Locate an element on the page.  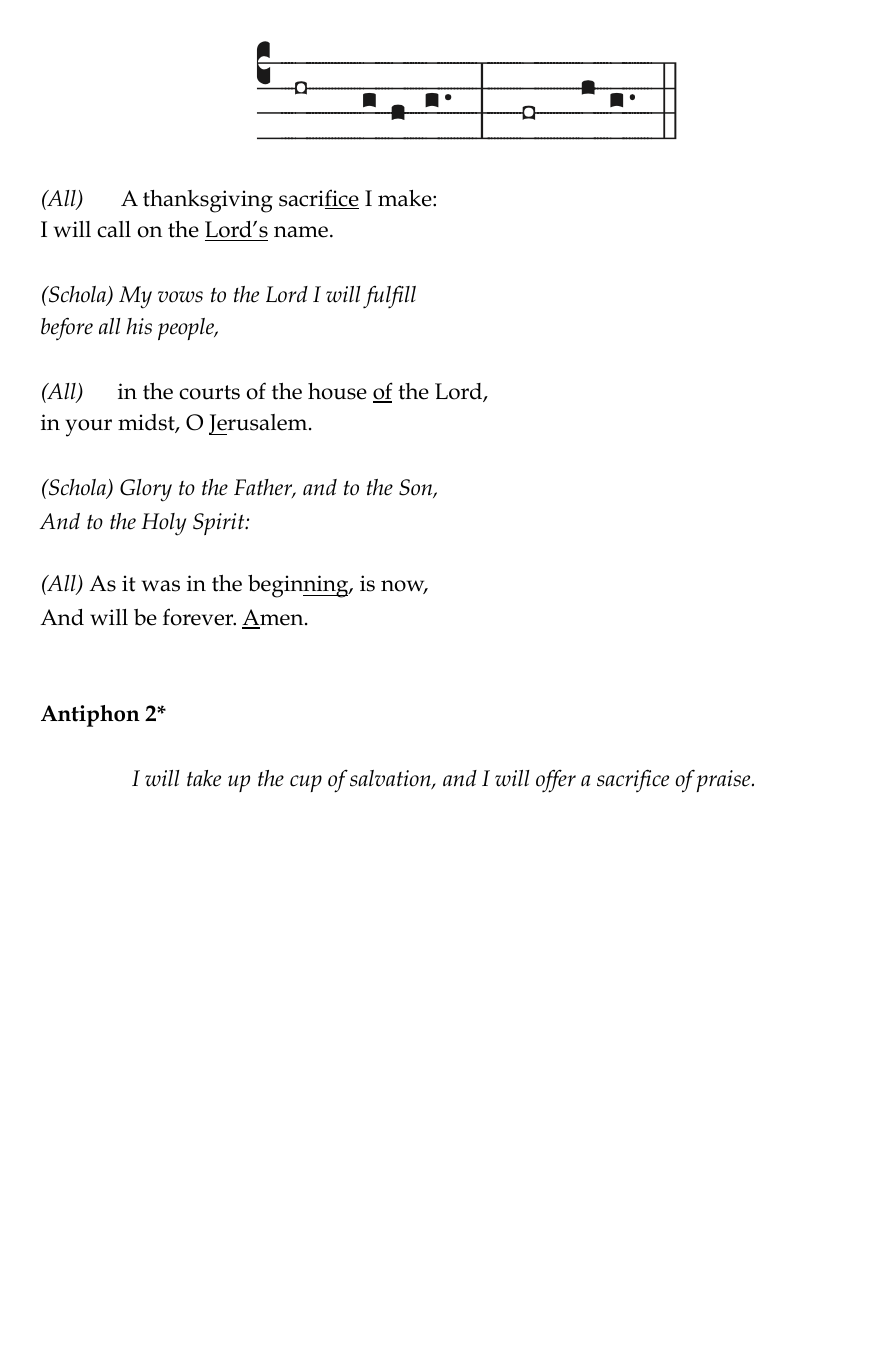
praise is located at coordinates (725, 781).
